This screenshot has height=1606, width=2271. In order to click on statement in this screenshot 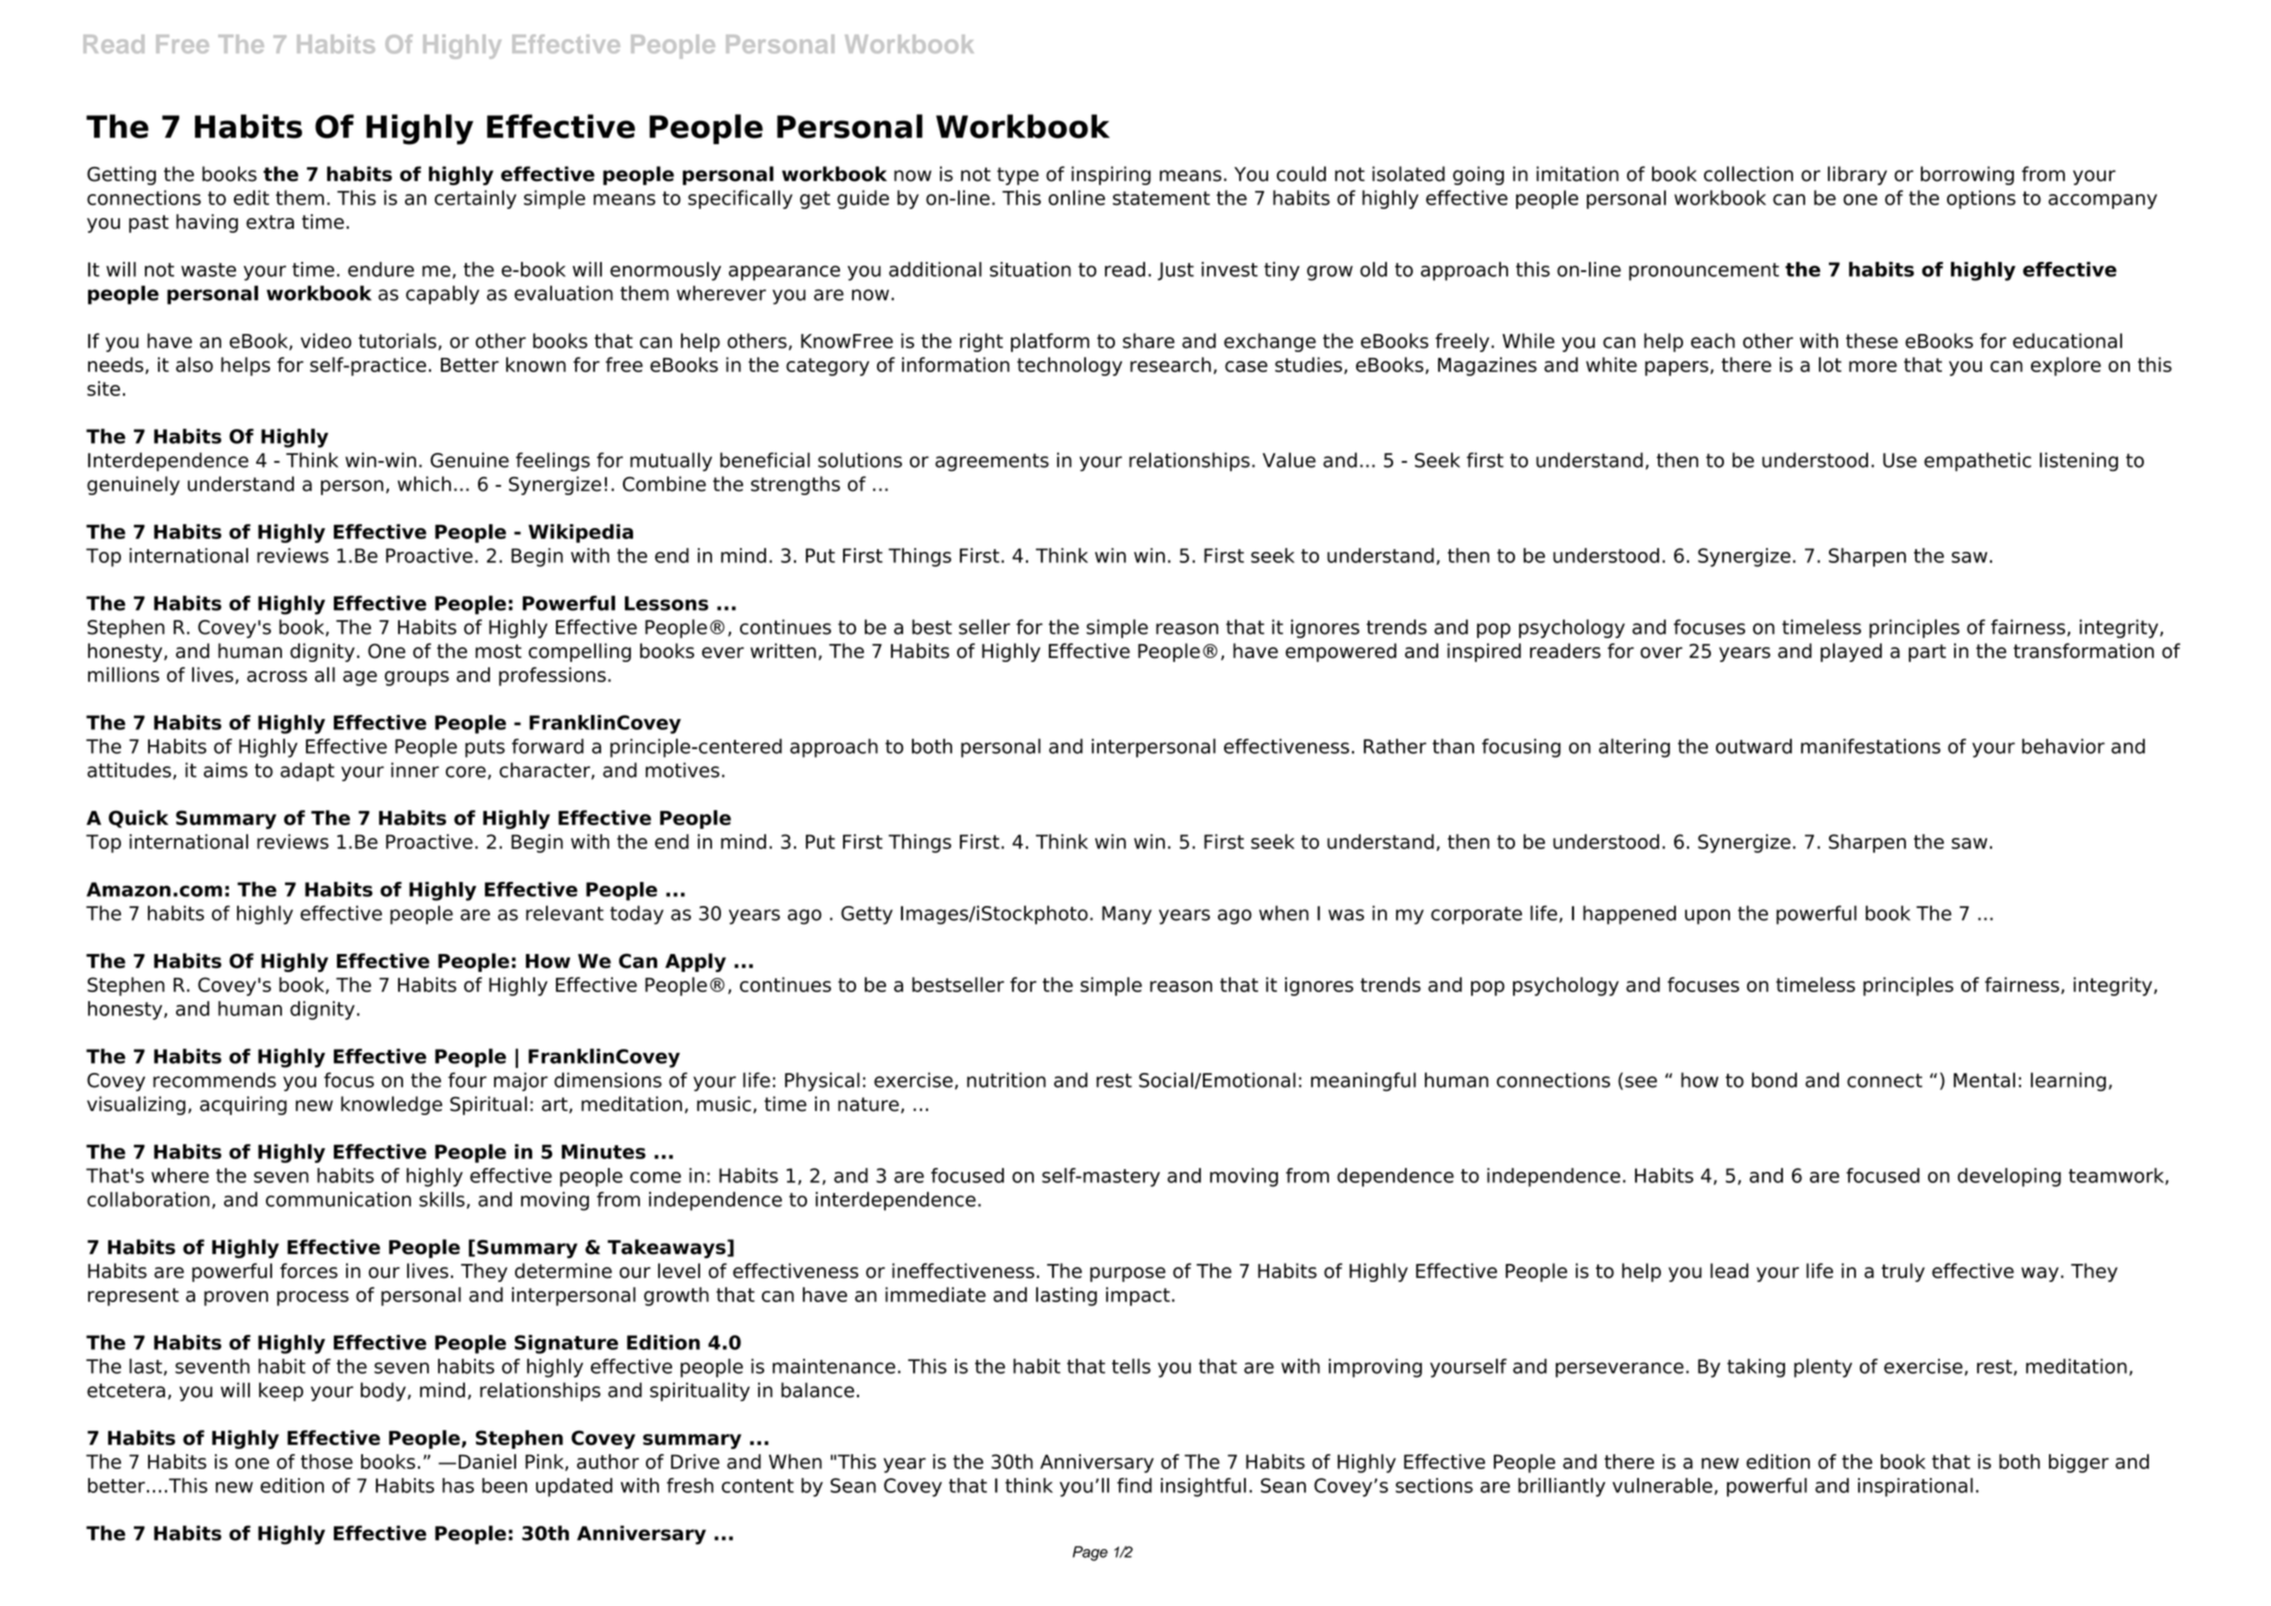, I will do `click(1161, 198)`.
